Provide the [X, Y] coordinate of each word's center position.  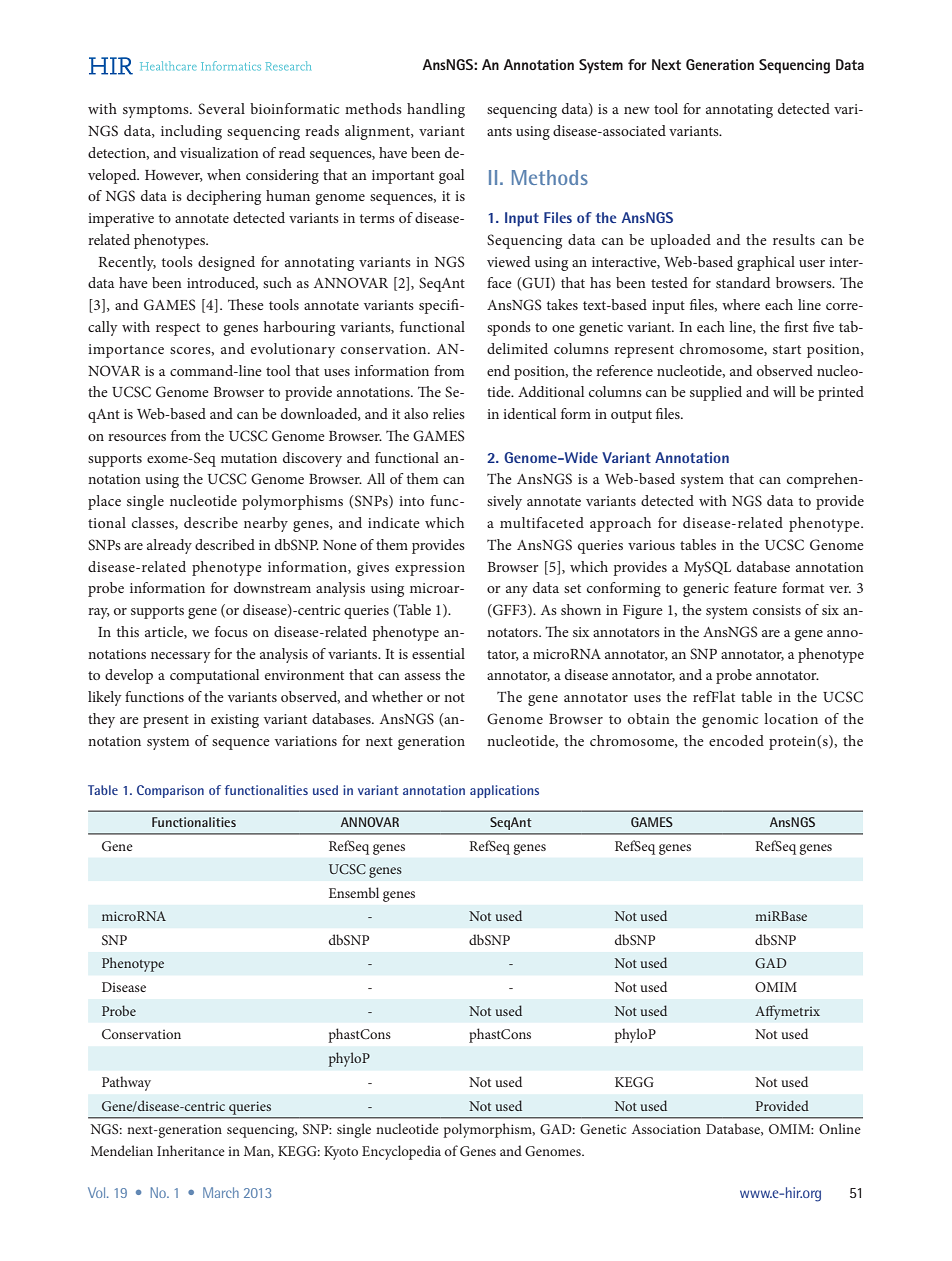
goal [451, 176]
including [191, 132]
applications [504, 791]
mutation [249, 458]
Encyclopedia [401, 1152]
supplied [716, 393]
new [637, 110]
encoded [736, 740]
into [411, 501]
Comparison [170, 791]
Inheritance [191, 1150]
